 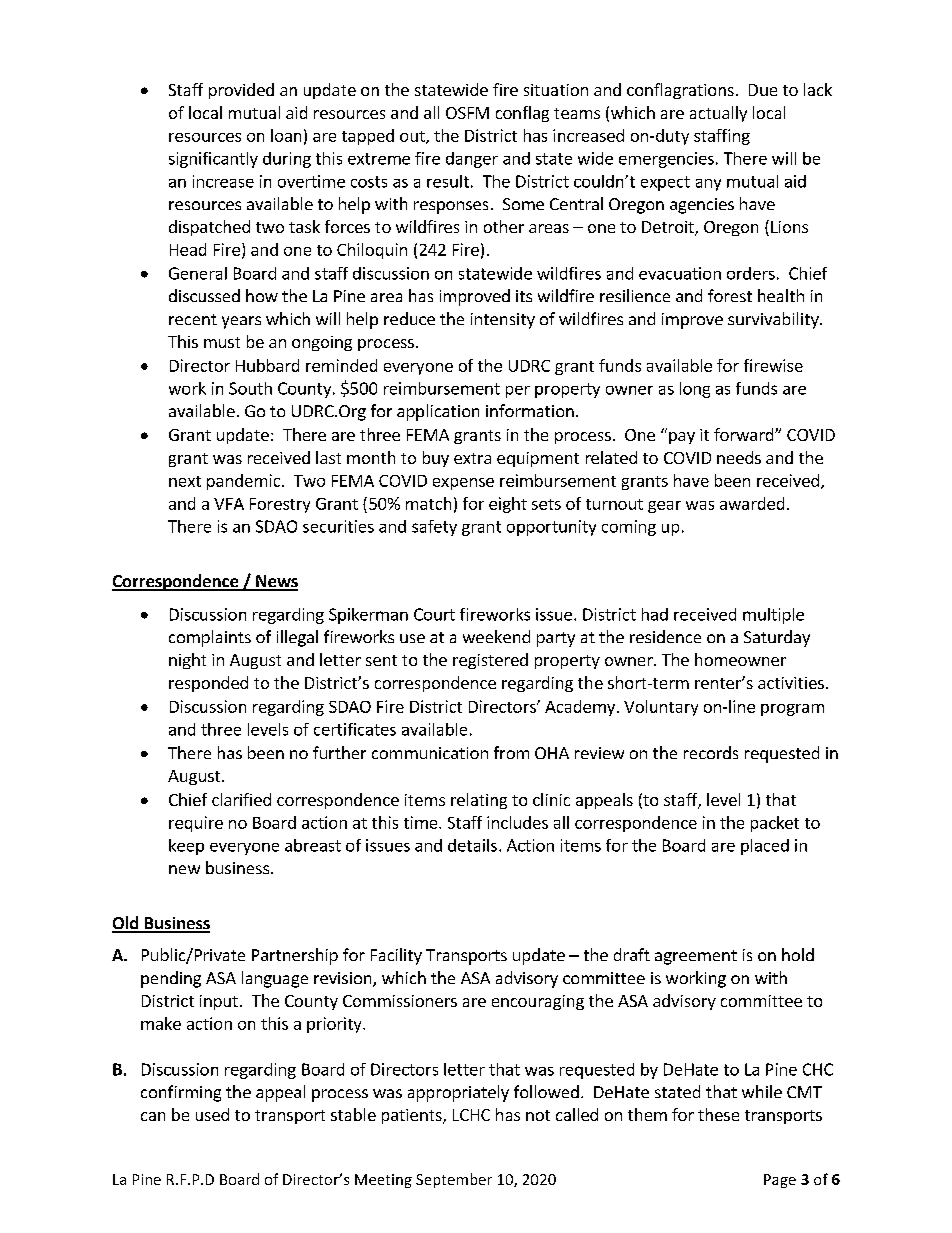 I want to click on extra, so click(x=472, y=458).
